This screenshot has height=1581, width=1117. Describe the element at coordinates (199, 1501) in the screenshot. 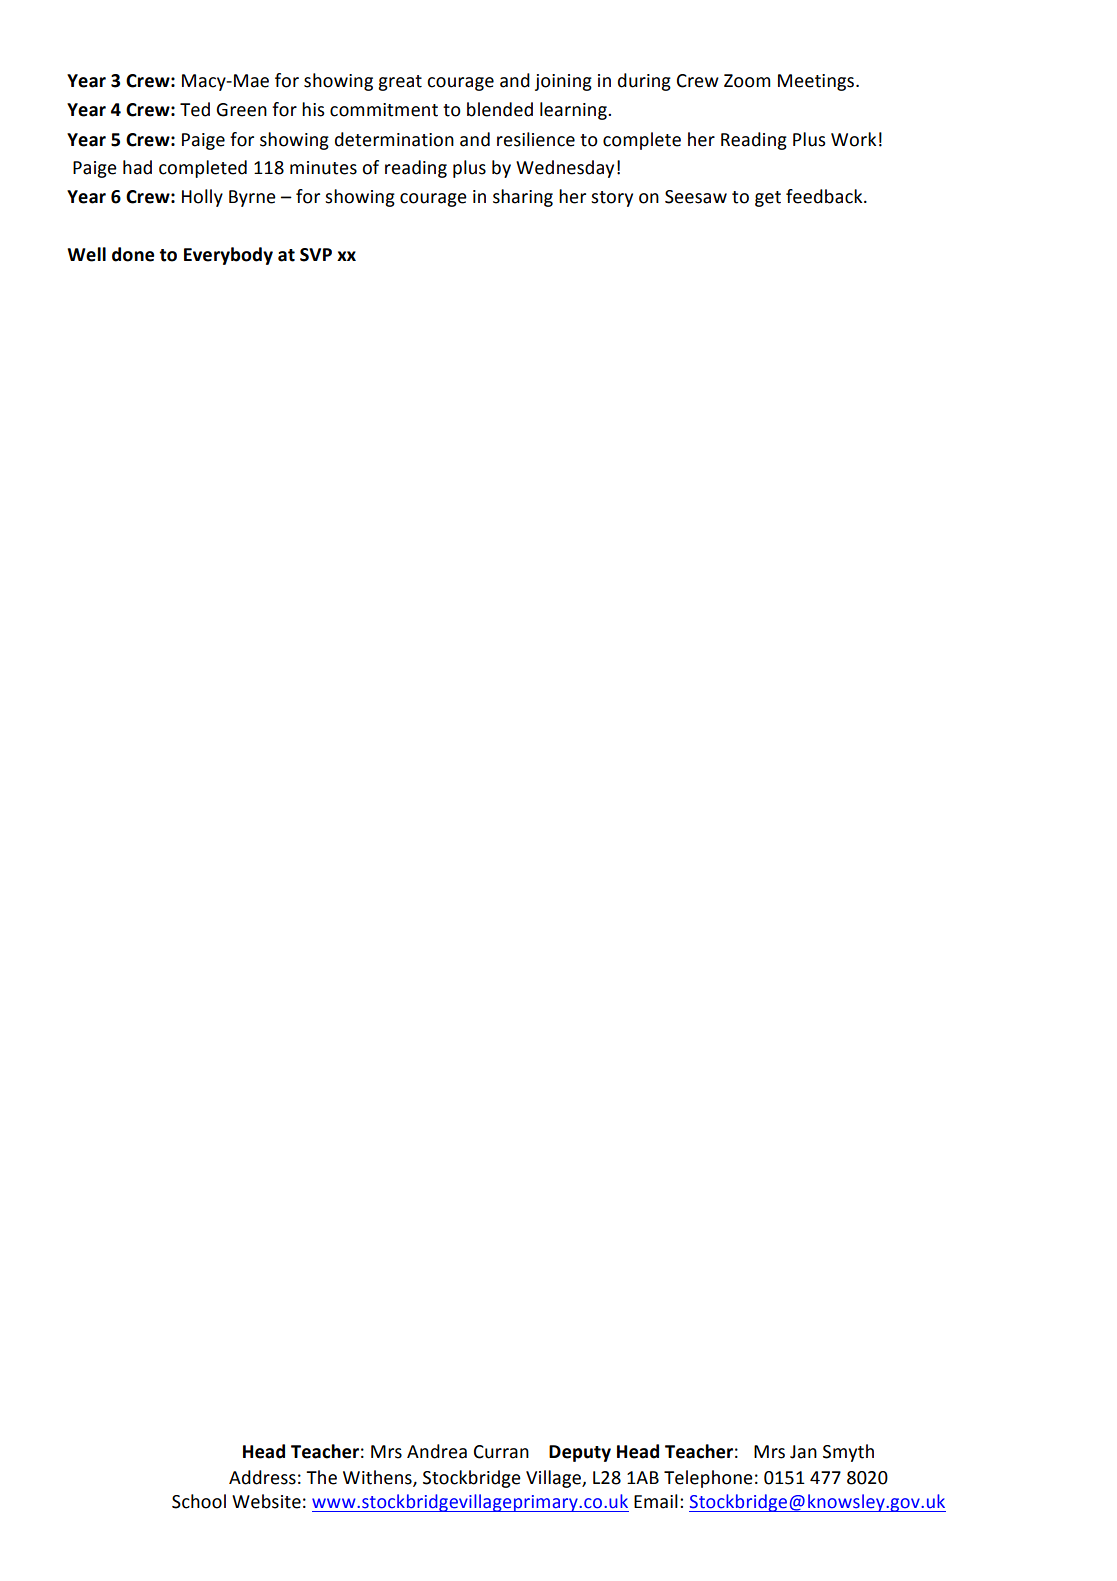

I see `School` at that location.
